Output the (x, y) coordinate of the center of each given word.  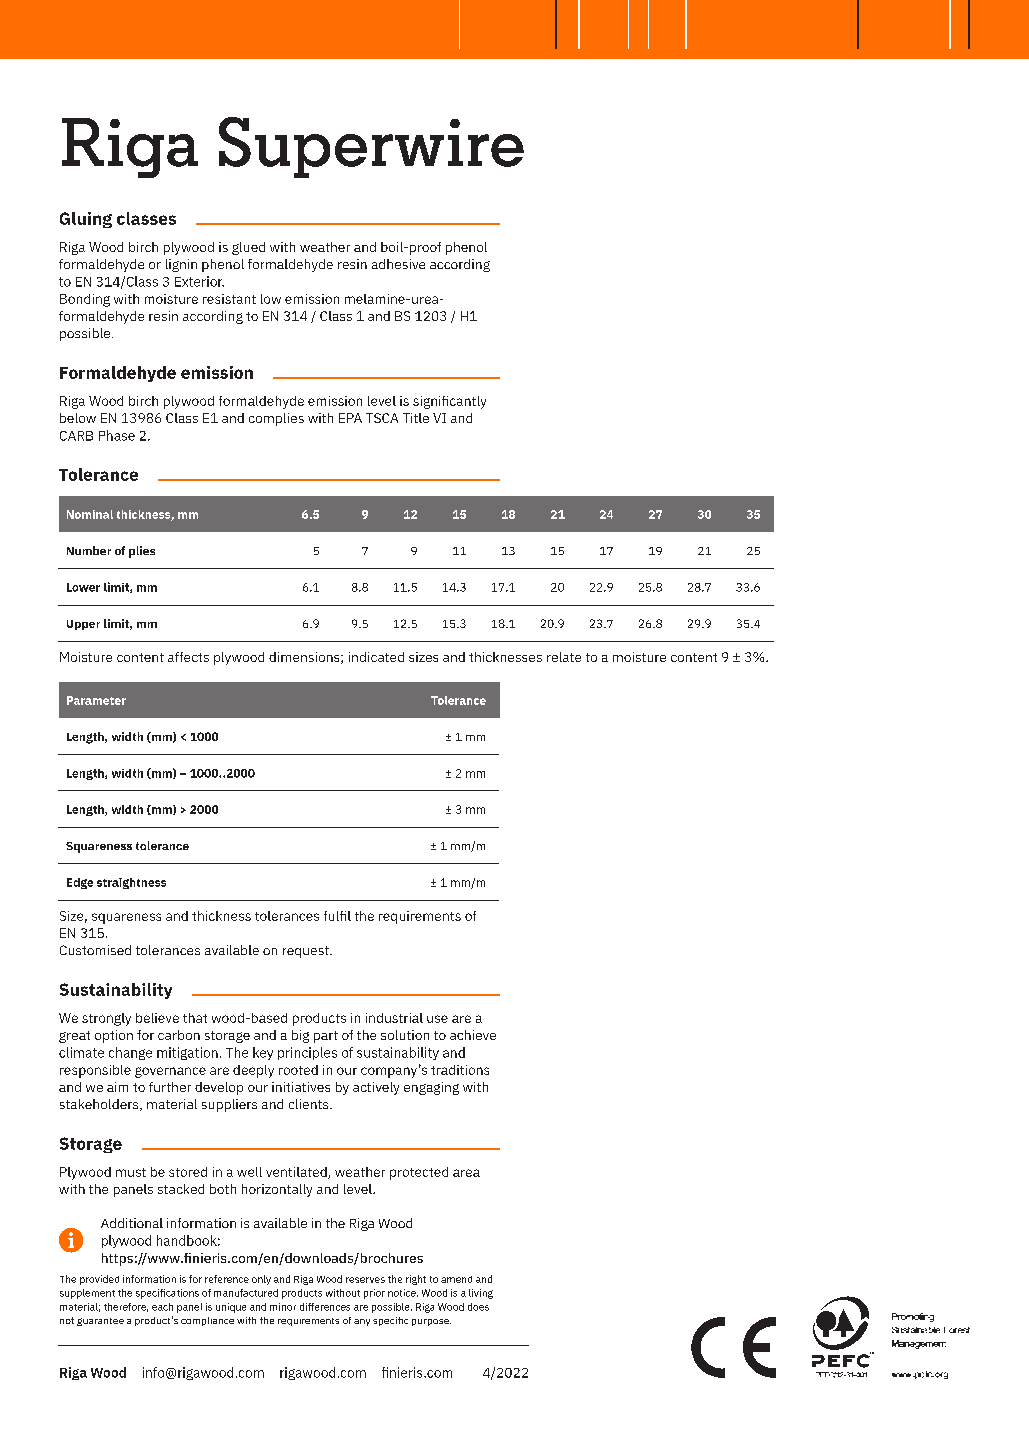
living (481, 1294)
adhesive (398, 264)
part (326, 1037)
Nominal (90, 514)
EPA (350, 418)
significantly (449, 402)
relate (564, 657)
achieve (473, 1035)
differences (325, 1307)
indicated (376, 657)
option (114, 1036)
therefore (126, 1307)
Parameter (96, 700)
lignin (181, 265)
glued (248, 248)
